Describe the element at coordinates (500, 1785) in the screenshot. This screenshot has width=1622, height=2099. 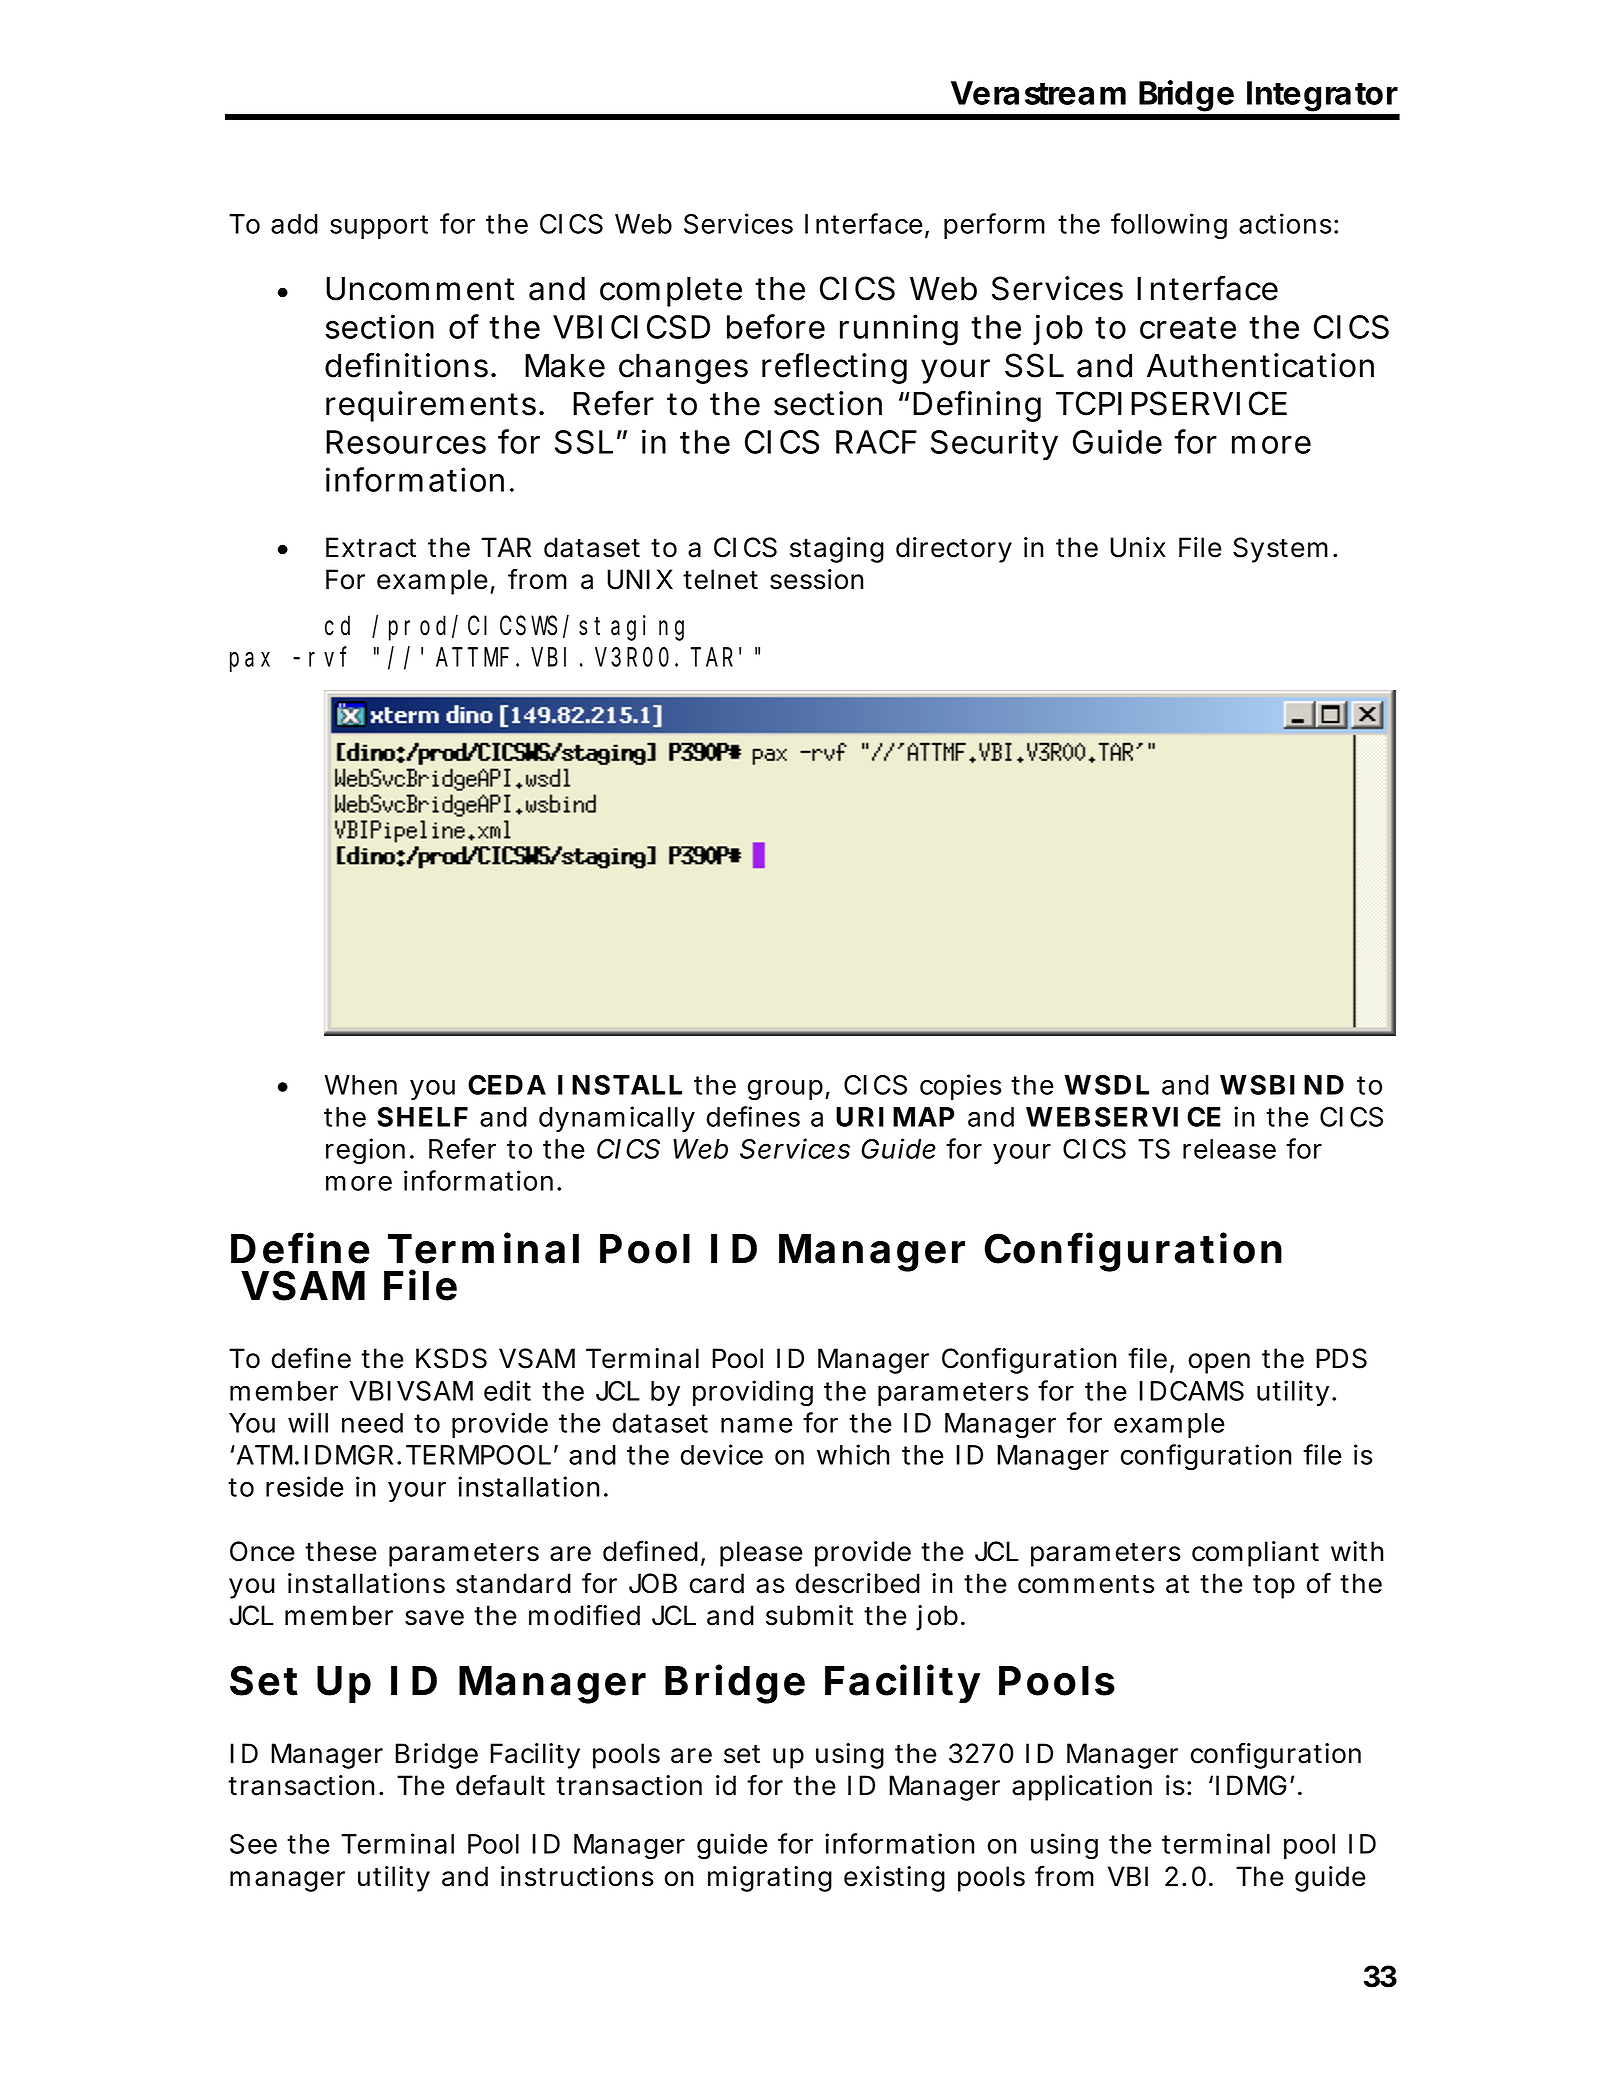
I see `default` at that location.
